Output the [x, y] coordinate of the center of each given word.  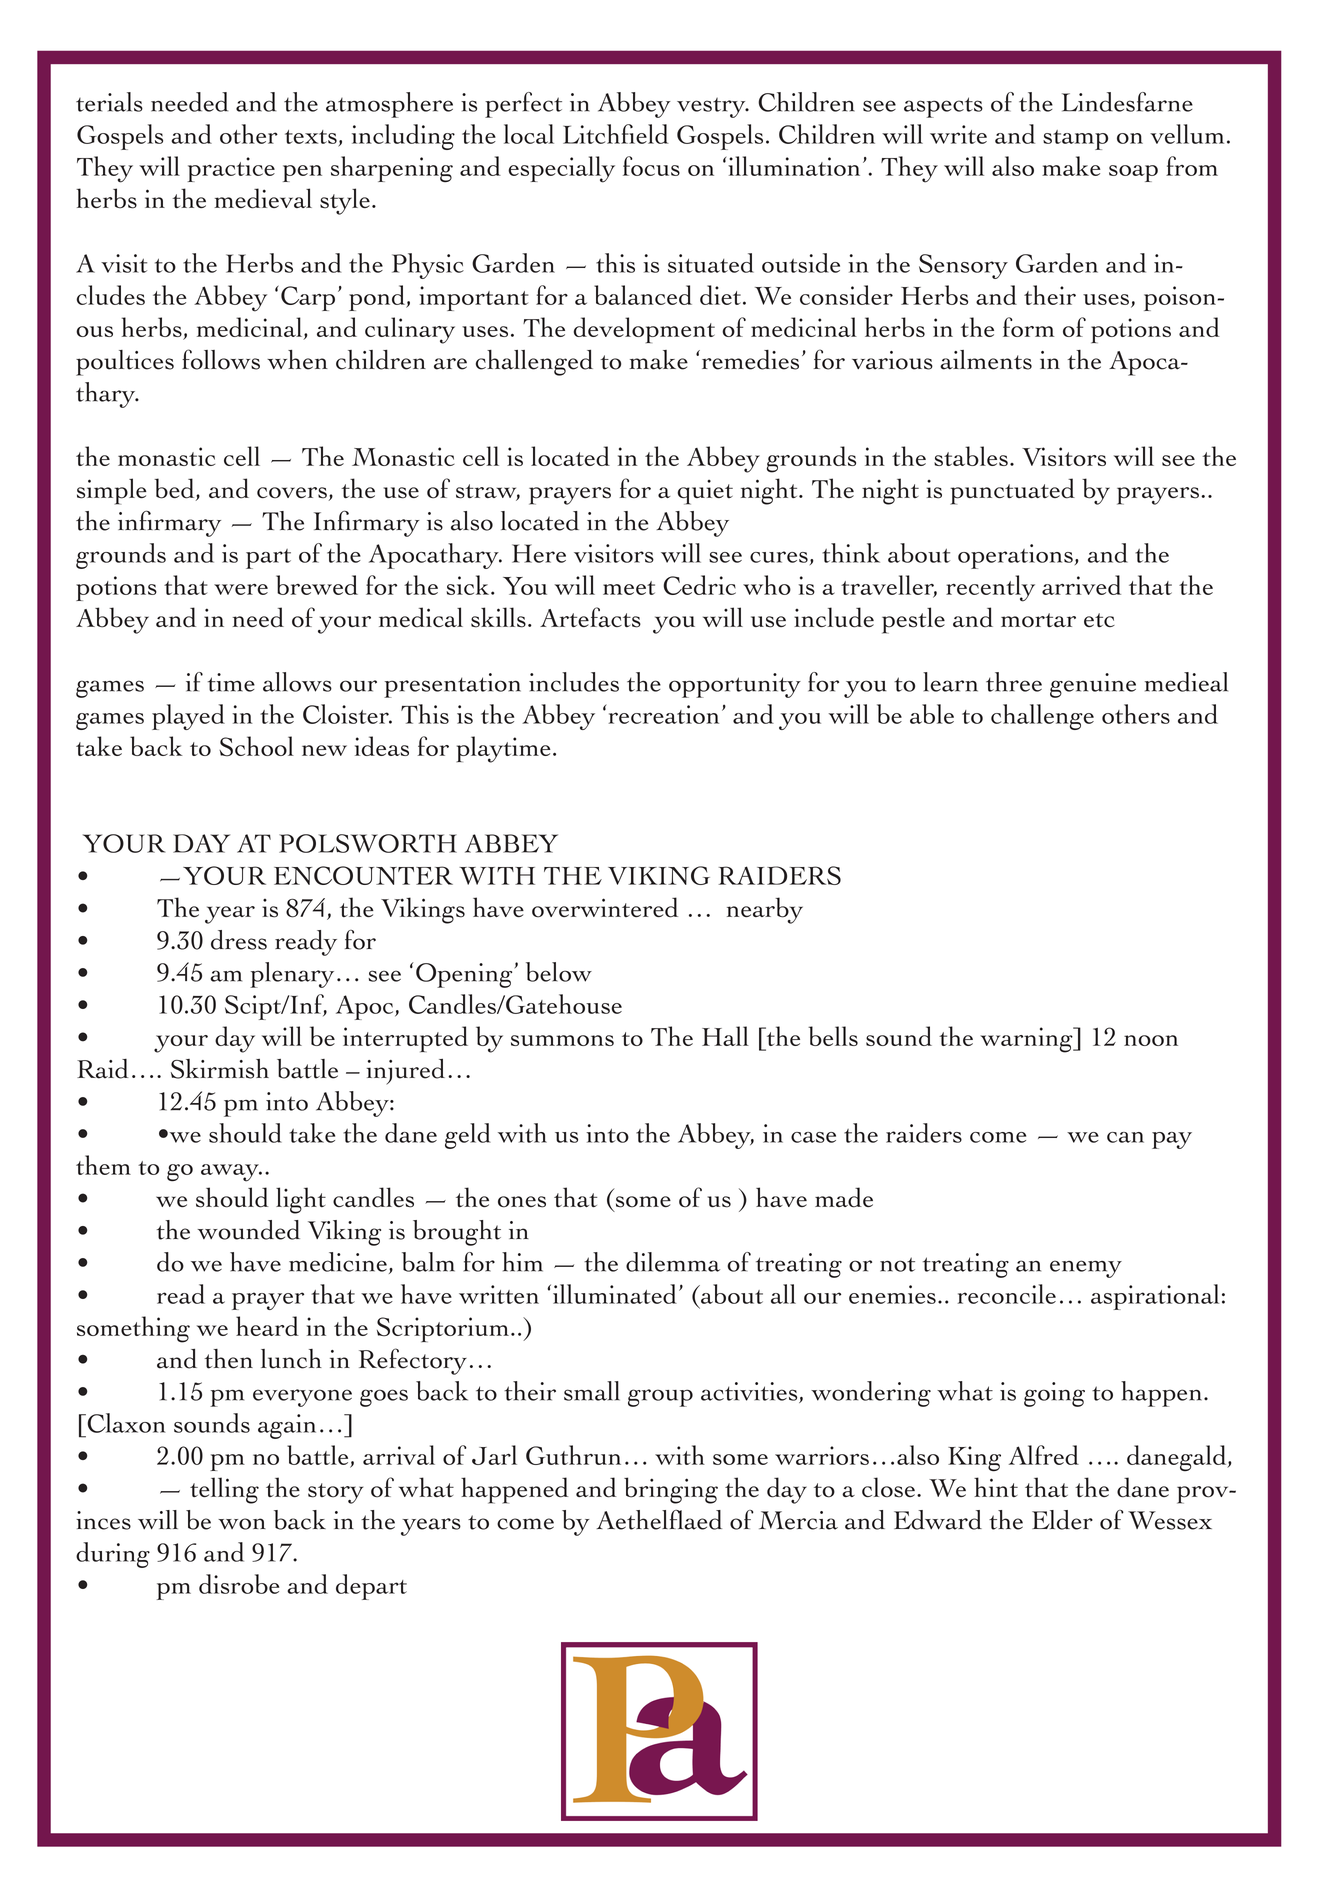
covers [292, 493]
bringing [671, 1490]
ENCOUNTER [363, 875]
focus [651, 166]
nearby [765, 910]
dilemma [673, 1262]
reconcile [1007, 1294]
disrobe [239, 1584]
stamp [1075, 140]
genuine [1093, 685]
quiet [705, 492]
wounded [249, 1230]
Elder [1062, 1520]
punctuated [1012, 491]
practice [231, 169]
